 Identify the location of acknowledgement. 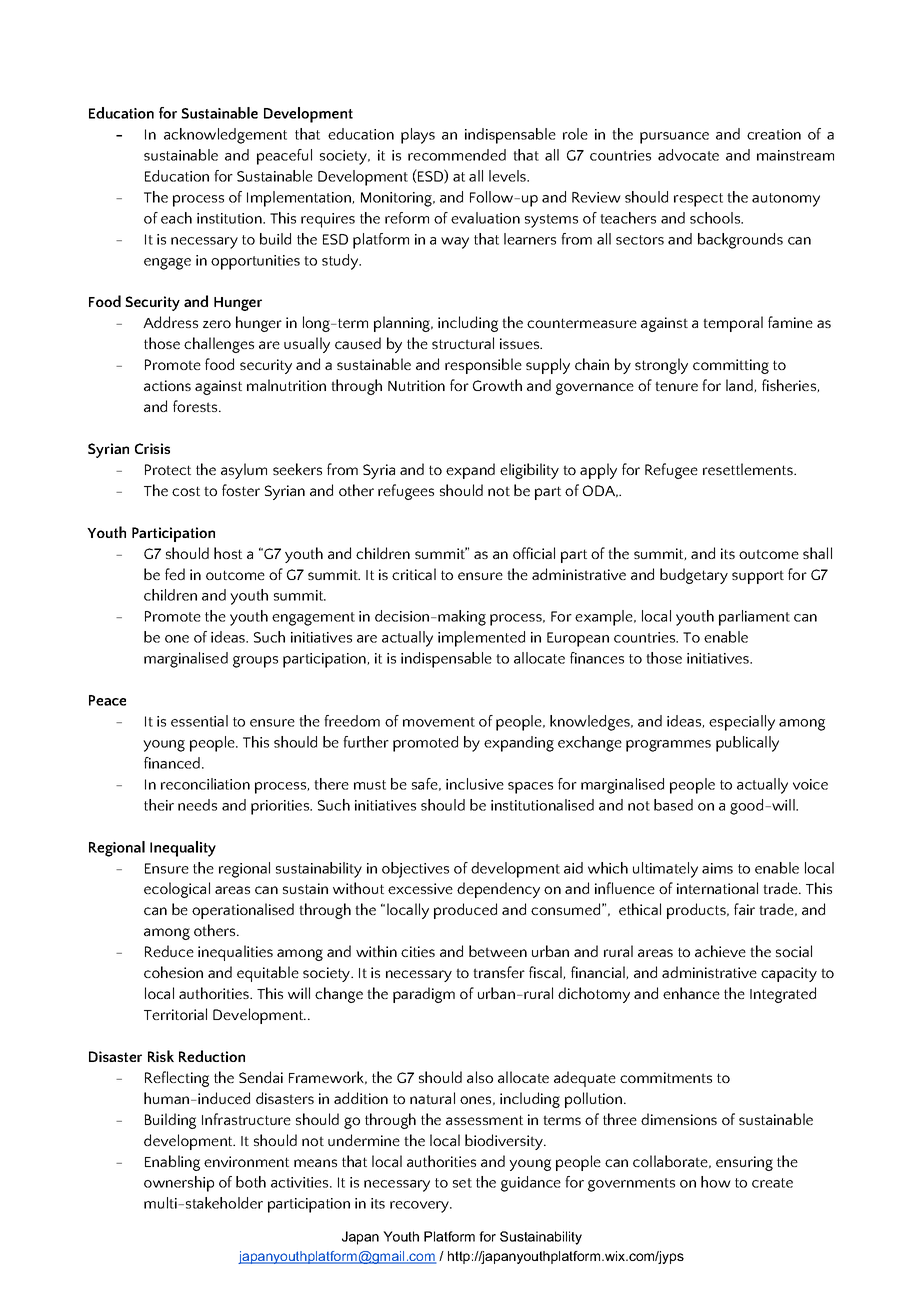
(225, 136).
